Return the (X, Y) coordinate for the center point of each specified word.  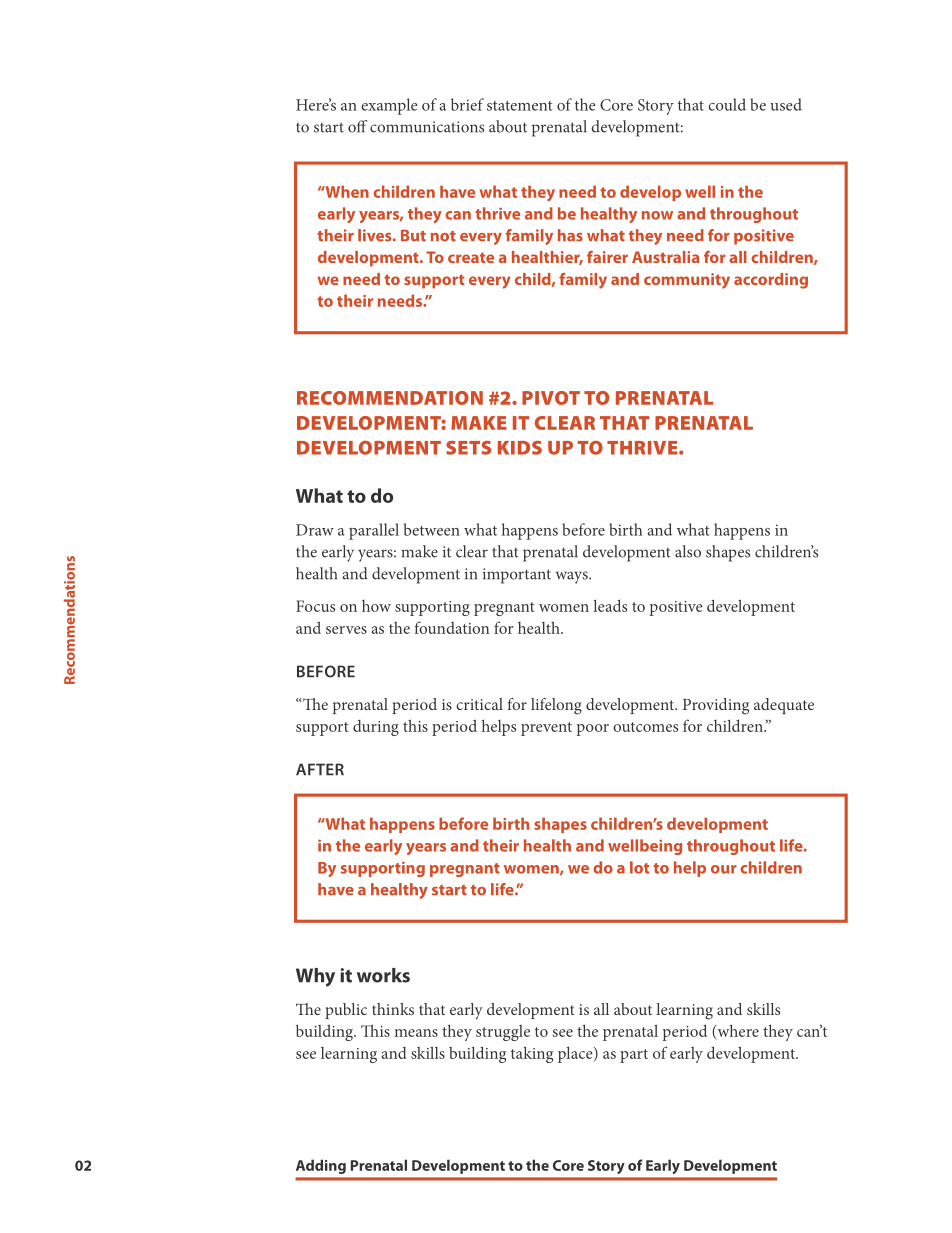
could (727, 104)
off (357, 126)
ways (573, 577)
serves (346, 630)
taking (532, 1054)
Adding (321, 1166)
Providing (716, 706)
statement (520, 106)
